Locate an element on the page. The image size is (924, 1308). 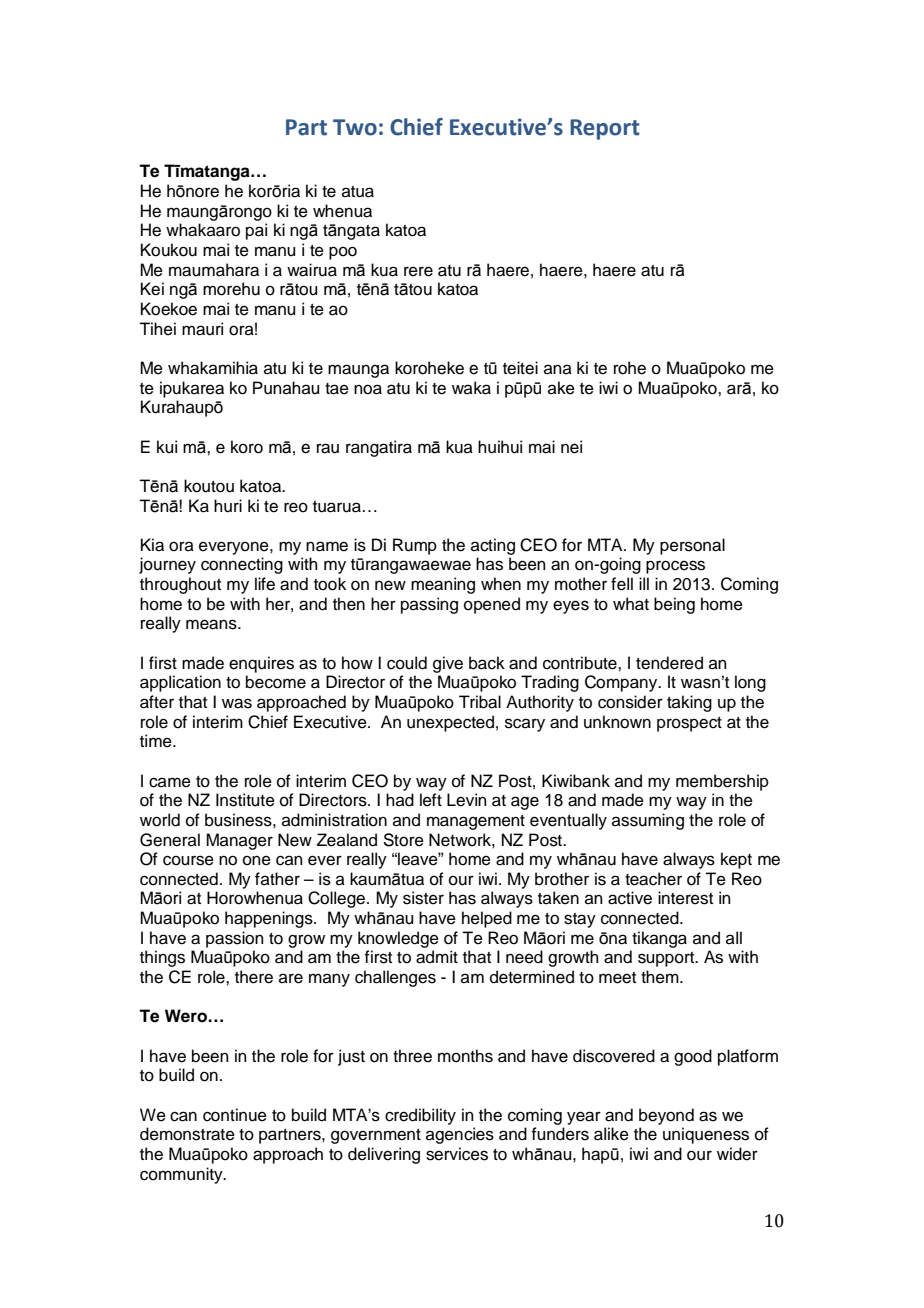
Institute is located at coordinates (245, 800).
